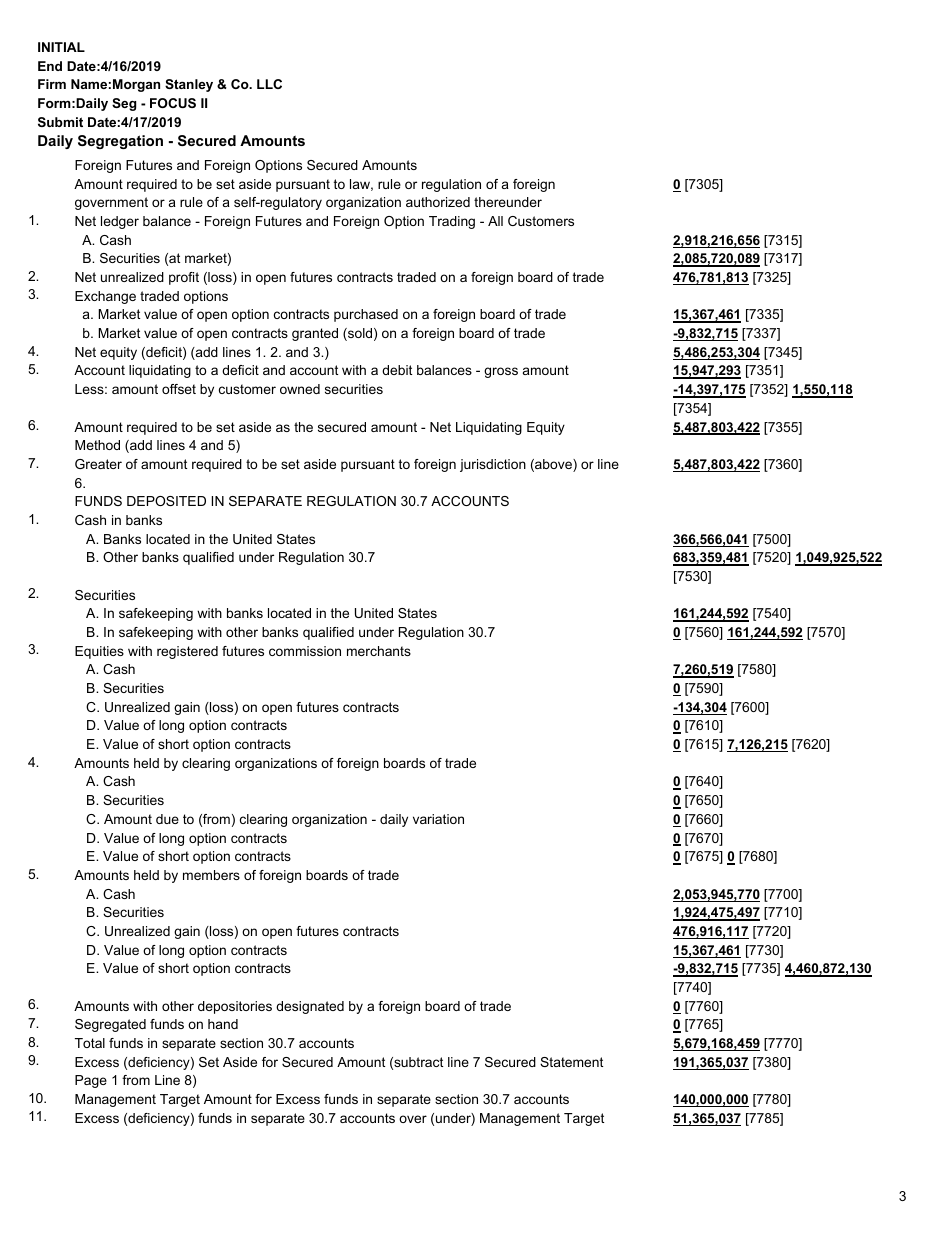  What do you see at coordinates (501, 372) in the page?
I see `gross` at bounding box center [501, 372].
